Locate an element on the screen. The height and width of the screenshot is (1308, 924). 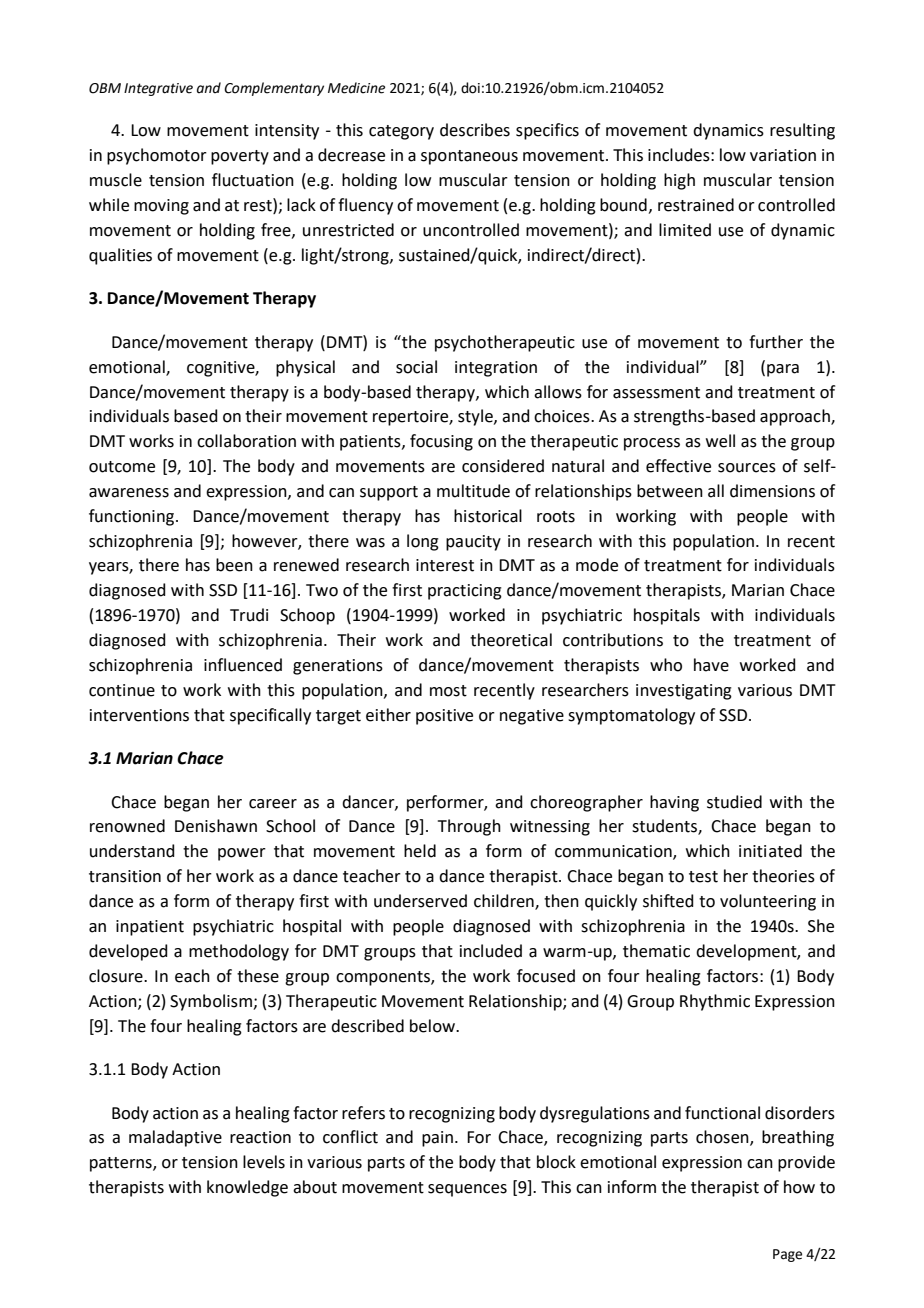
further is located at coordinates (776, 342).
